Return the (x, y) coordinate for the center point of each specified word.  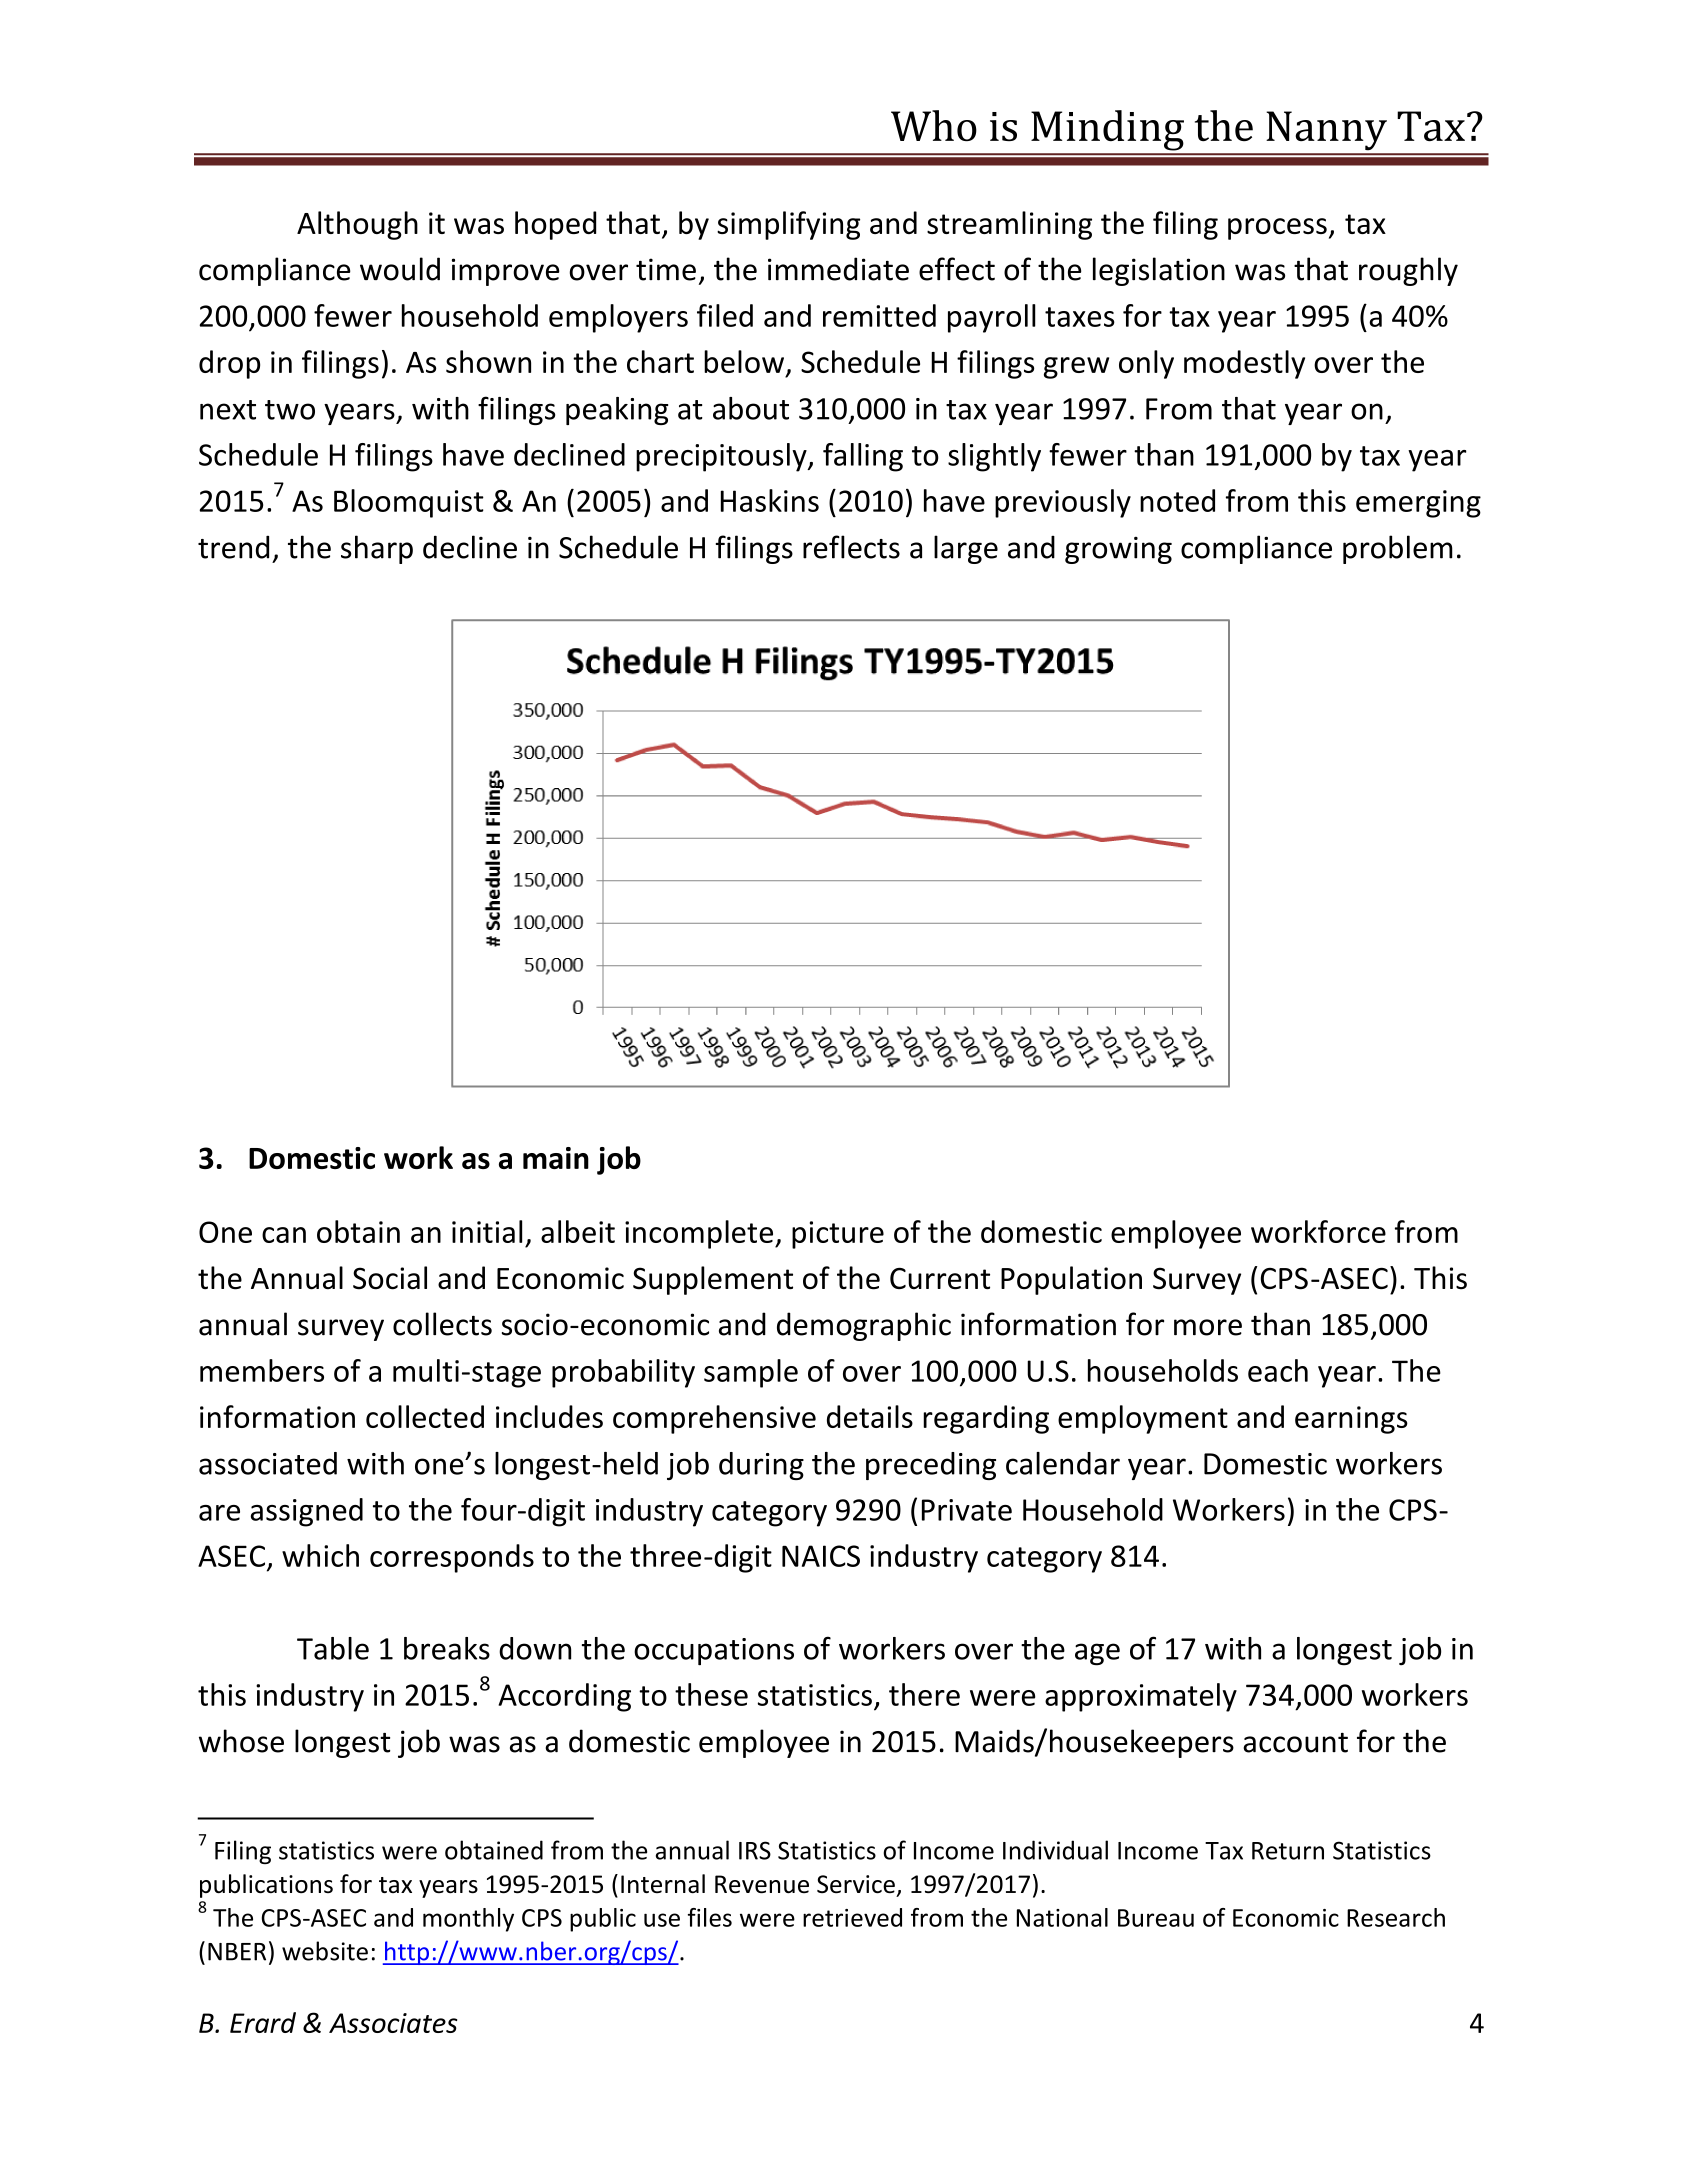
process (1277, 229)
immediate (838, 269)
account (1295, 1743)
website (325, 1951)
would (400, 269)
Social (390, 1278)
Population (1071, 1280)
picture (838, 1235)
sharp (377, 549)
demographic (864, 1326)
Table (333, 1648)
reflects (851, 547)
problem (1398, 549)
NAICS (821, 1556)
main (556, 1158)
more (1208, 1327)
